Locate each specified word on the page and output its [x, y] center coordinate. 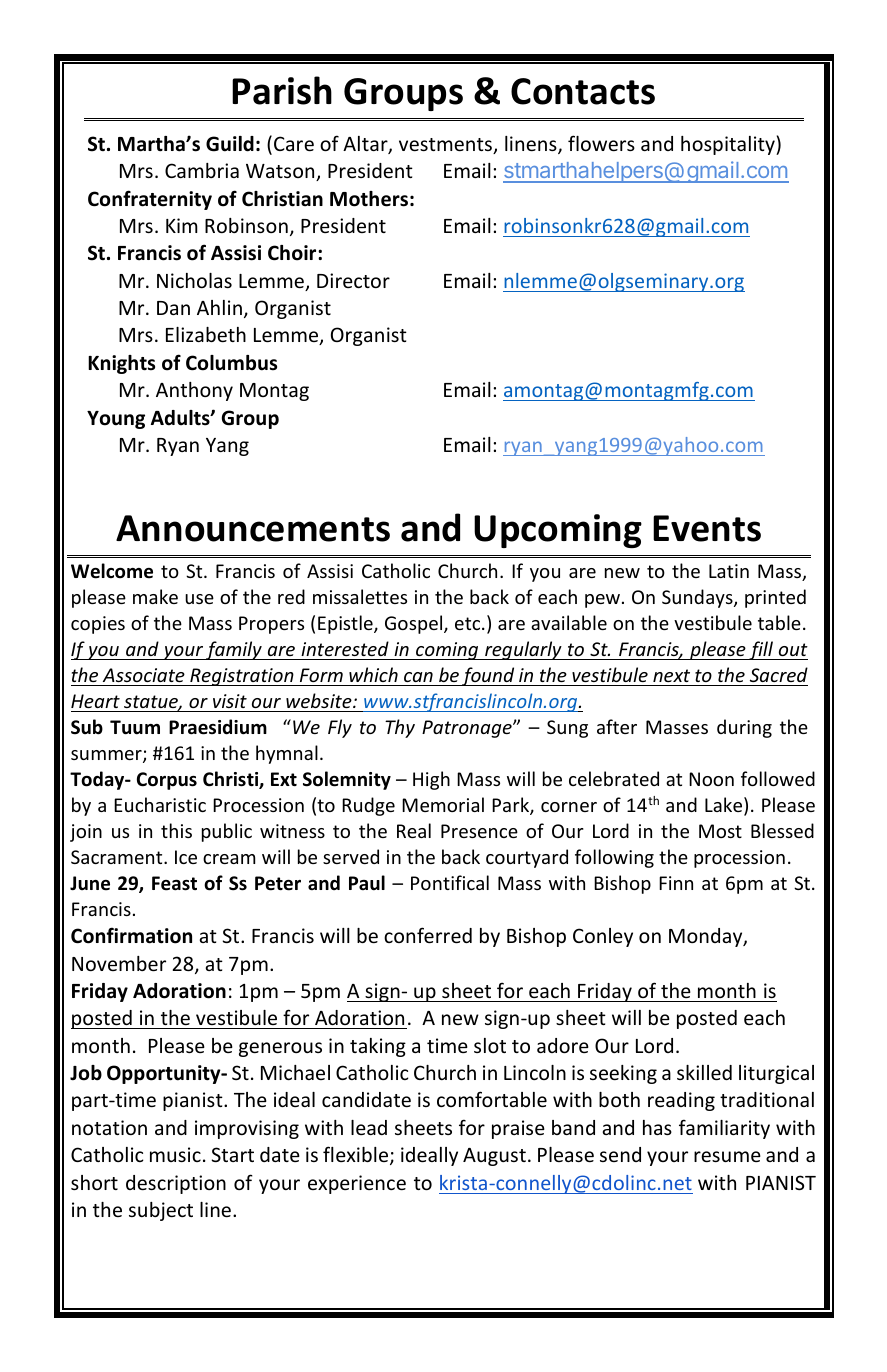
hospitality [729, 145]
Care [294, 143]
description [176, 1184]
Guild [230, 144]
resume [727, 1156]
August [494, 1157]
